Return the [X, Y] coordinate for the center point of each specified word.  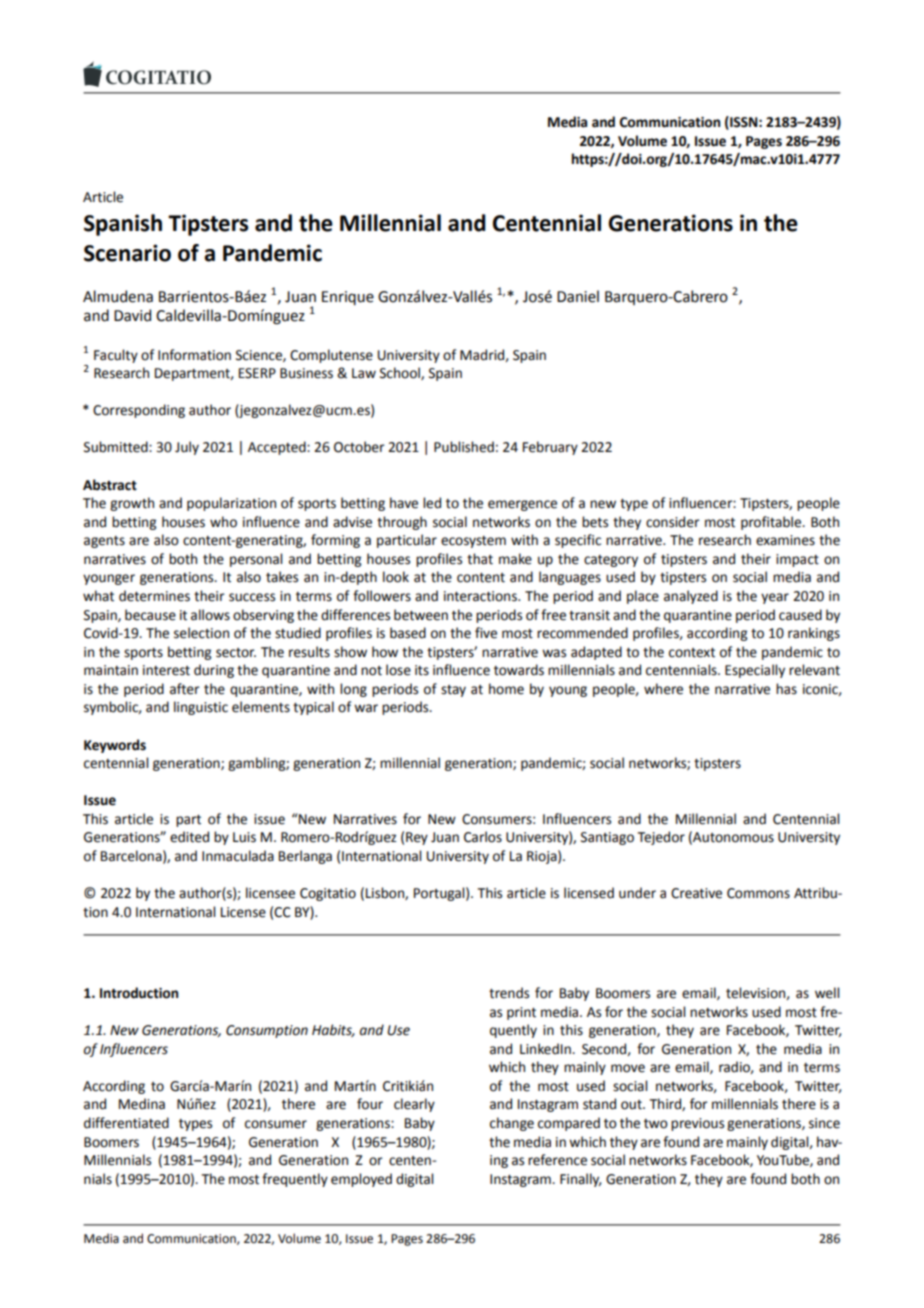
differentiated [126, 1123]
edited [189, 837]
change [512, 1124]
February [550, 448]
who [223, 522]
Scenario [127, 253]
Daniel [578, 296]
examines [785, 540]
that [480, 559]
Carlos [483, 837]
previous [697, 1124]
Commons [758, 893]
